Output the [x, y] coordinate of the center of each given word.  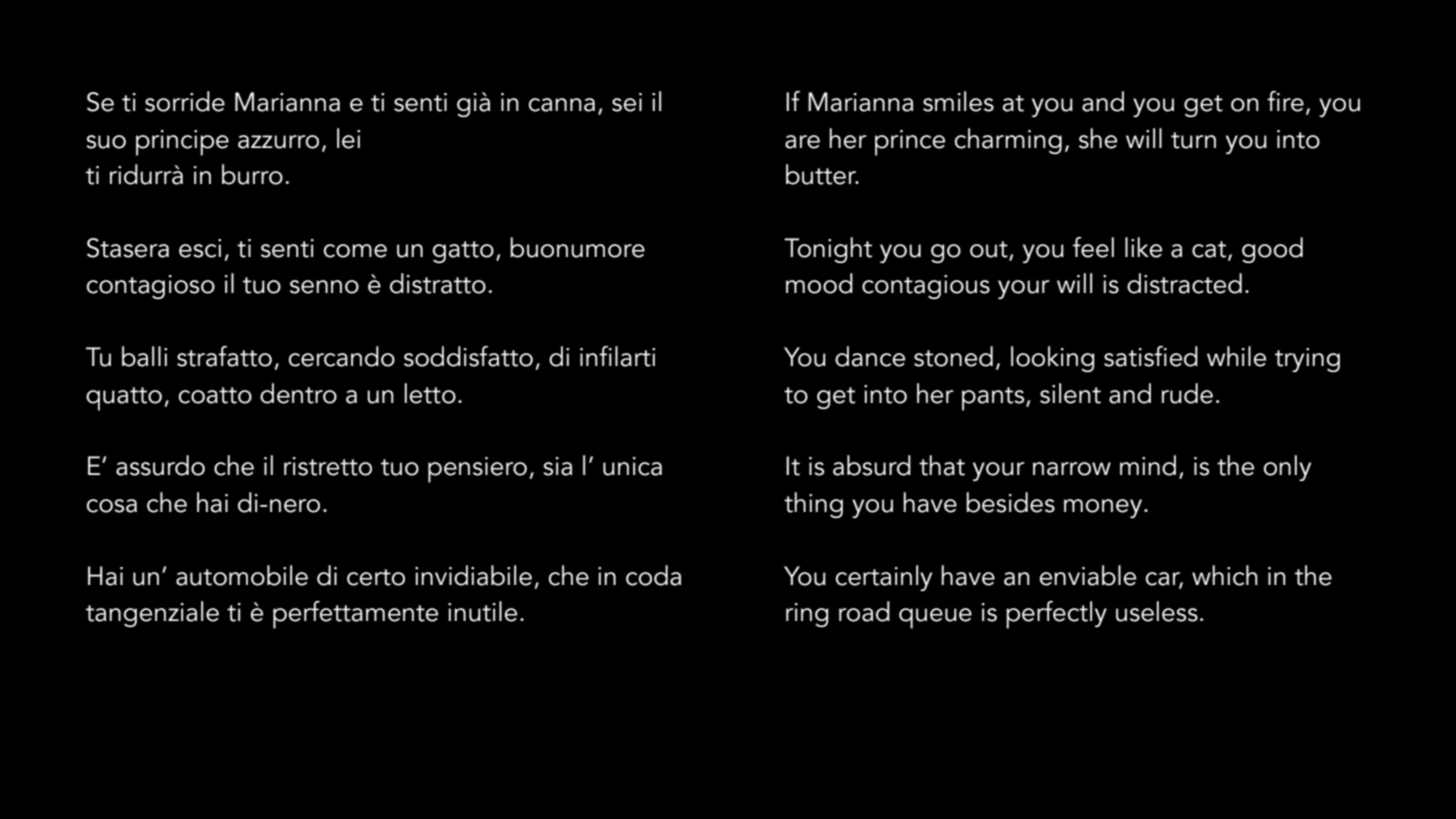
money [1104, 508]
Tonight [828, 250]
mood [819, 283]
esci [200, 248]
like [1143, 247]
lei [348, 138]
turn [1193, 140]
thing [813, 505]
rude [1187, 393]
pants [994, 399]
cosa [112, 506]
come [355, 251]
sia [557, 466]
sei [627, 102]
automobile [242, 575]
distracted [1184, 283]
